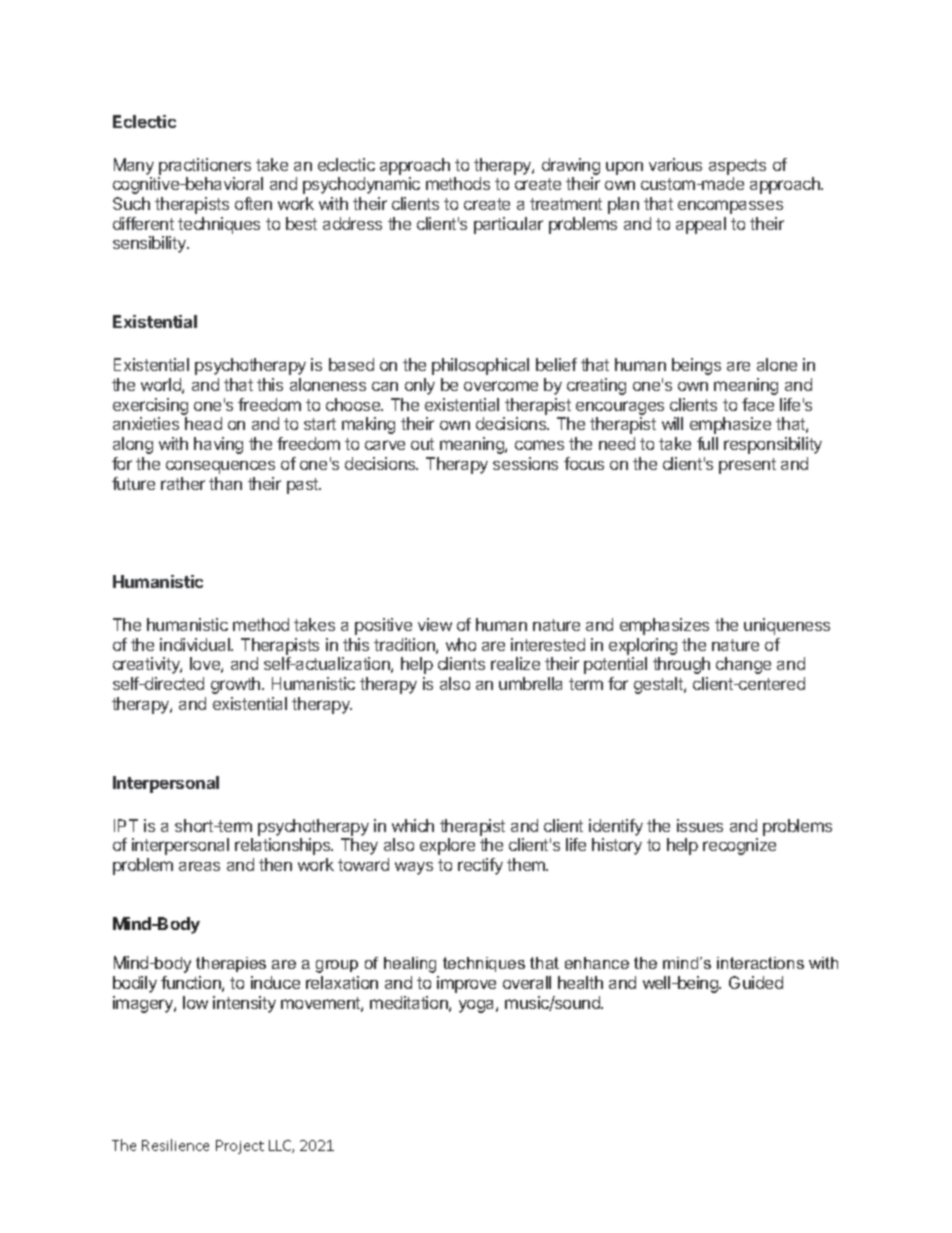 The image size is (952, 1233). What do you see at coordinates (739, 846) in the screenshot?
I see `recognize` at bounding box center [739, 846].
